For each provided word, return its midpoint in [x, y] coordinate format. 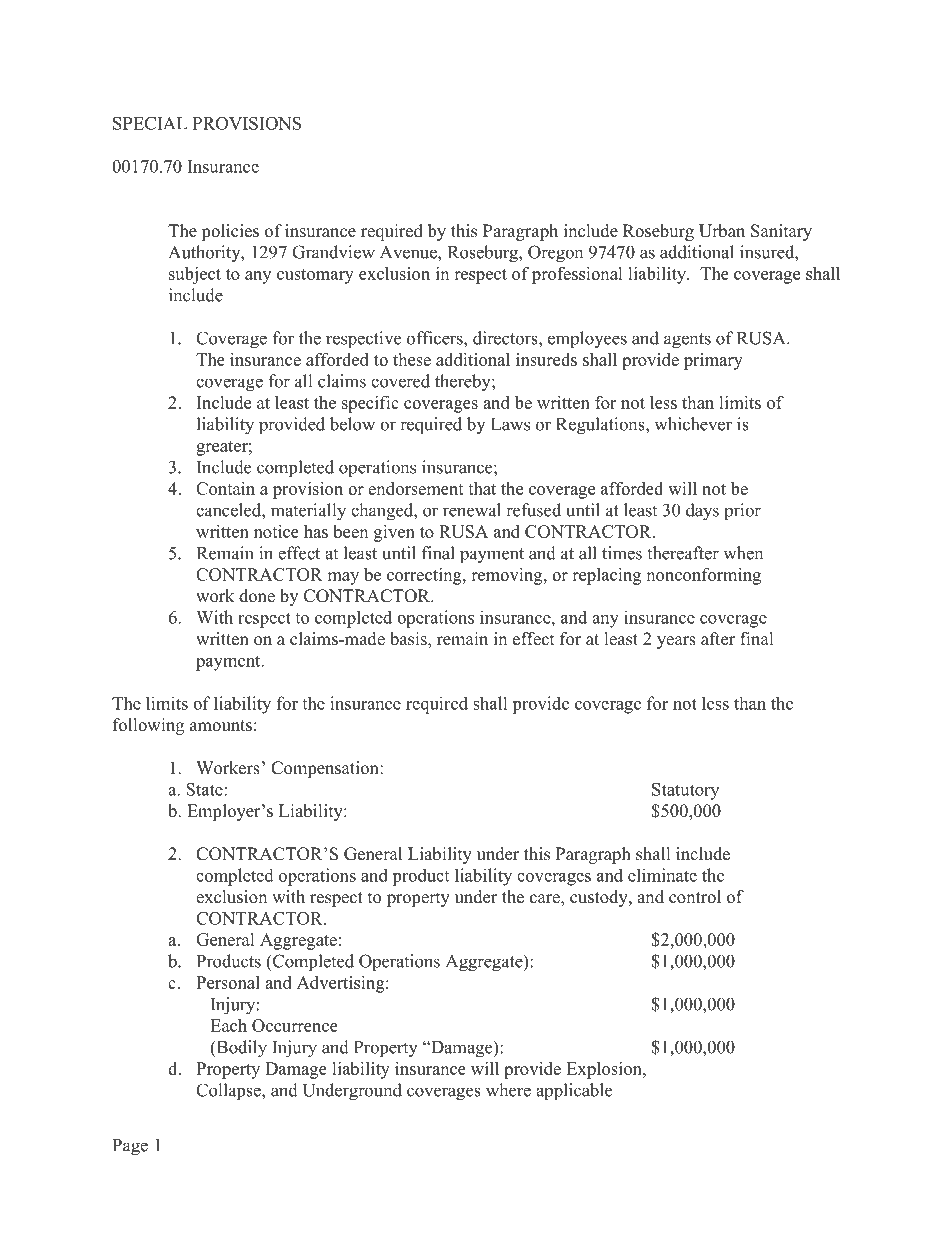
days [702, 512]
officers [436, 338]
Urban [722, 231]
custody [600, 898]
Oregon [555, 254]
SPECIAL [150, 123]
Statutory [685, 791]
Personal [228, 982]
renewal [472, 510]
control [695, 897]
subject [195, 275]
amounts [221, 726]
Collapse [229, 1092]
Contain [225, 488]
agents [687, 341]
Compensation [326, 769]
